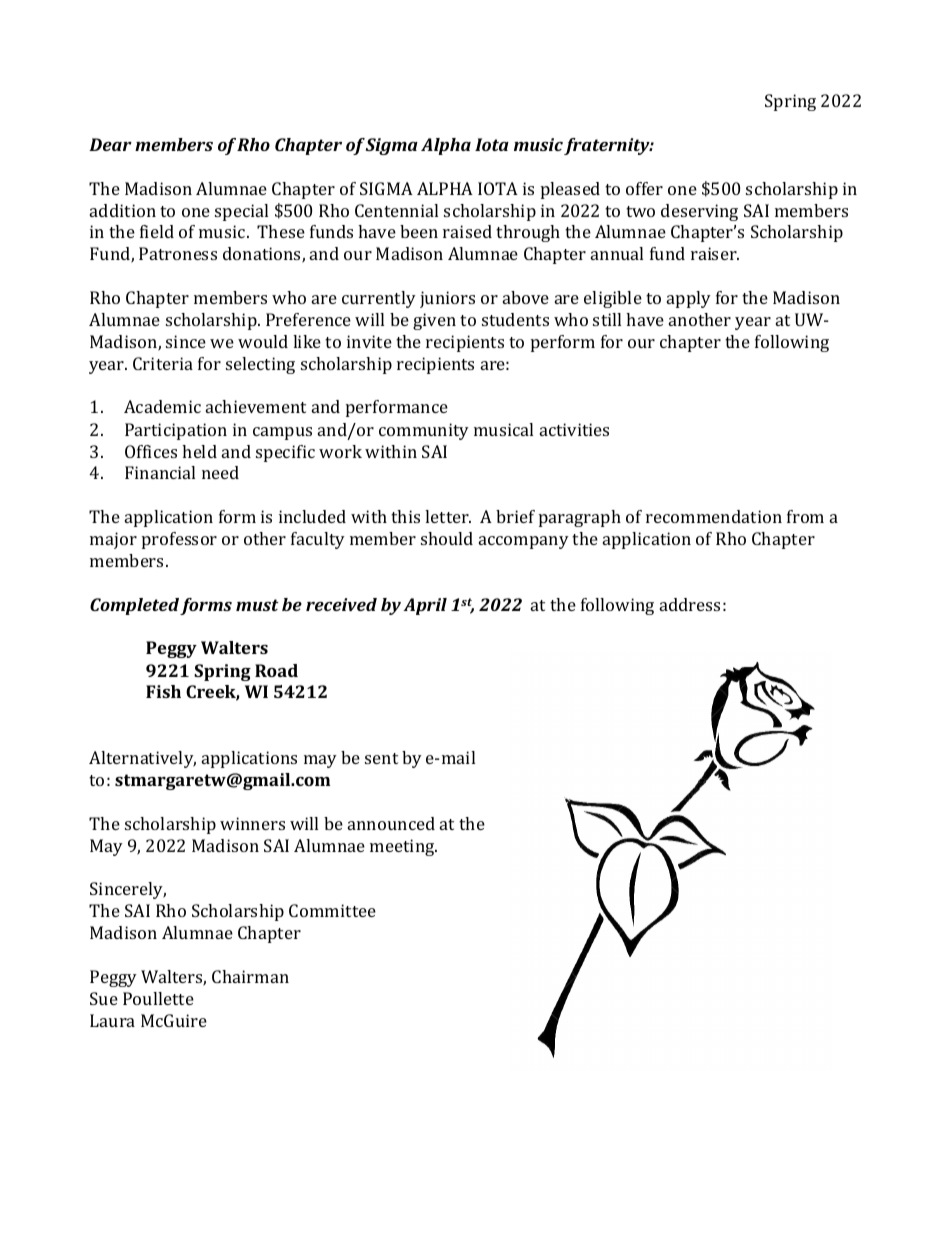 Image resolution: width=952 pixels, height=1233 pixels. Describe the element at coordinates (690, 604) in the image. I see `address` at that location.
